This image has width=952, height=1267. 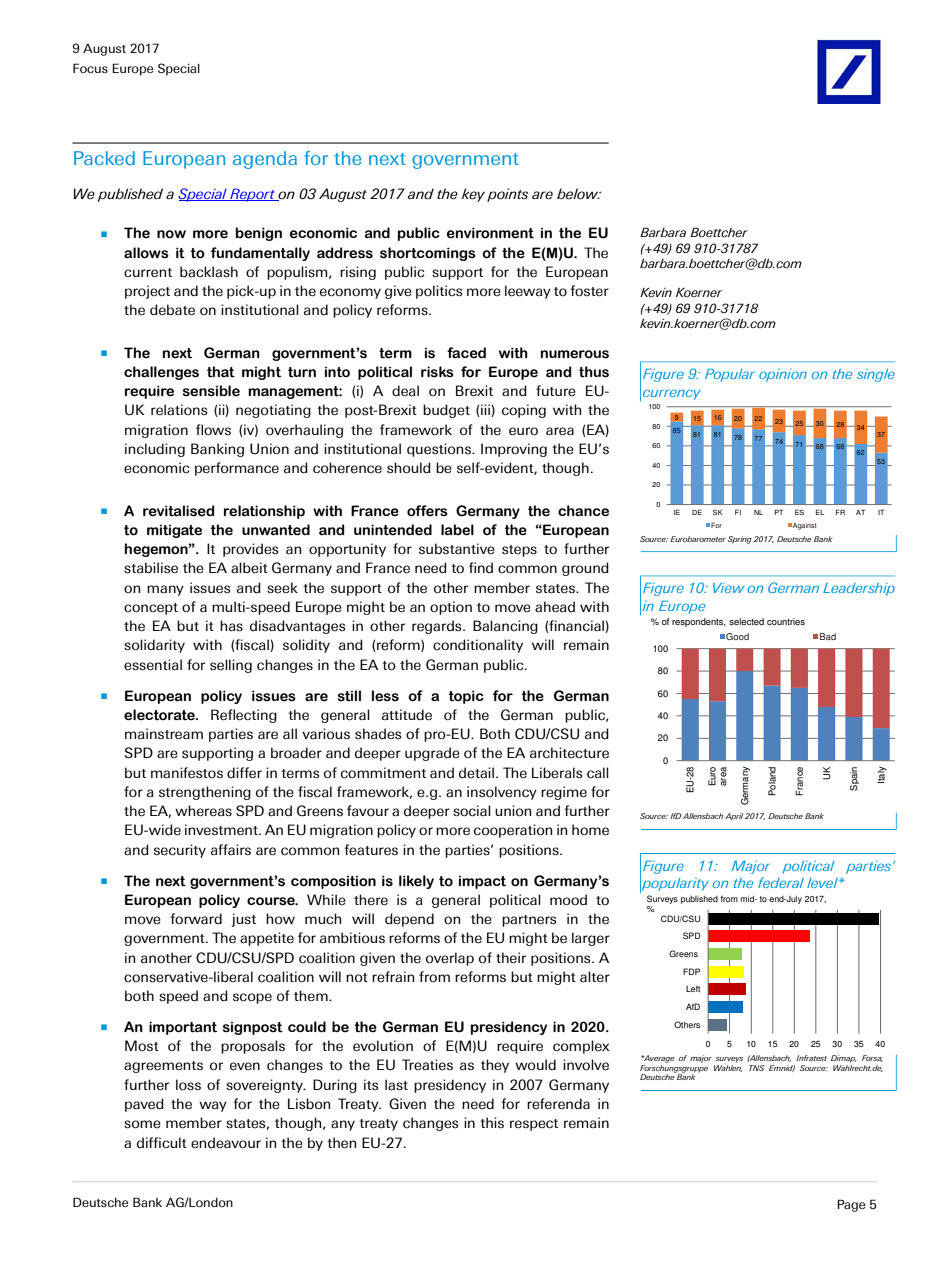 I want to click on Improving, so click(x=514, y=450).
